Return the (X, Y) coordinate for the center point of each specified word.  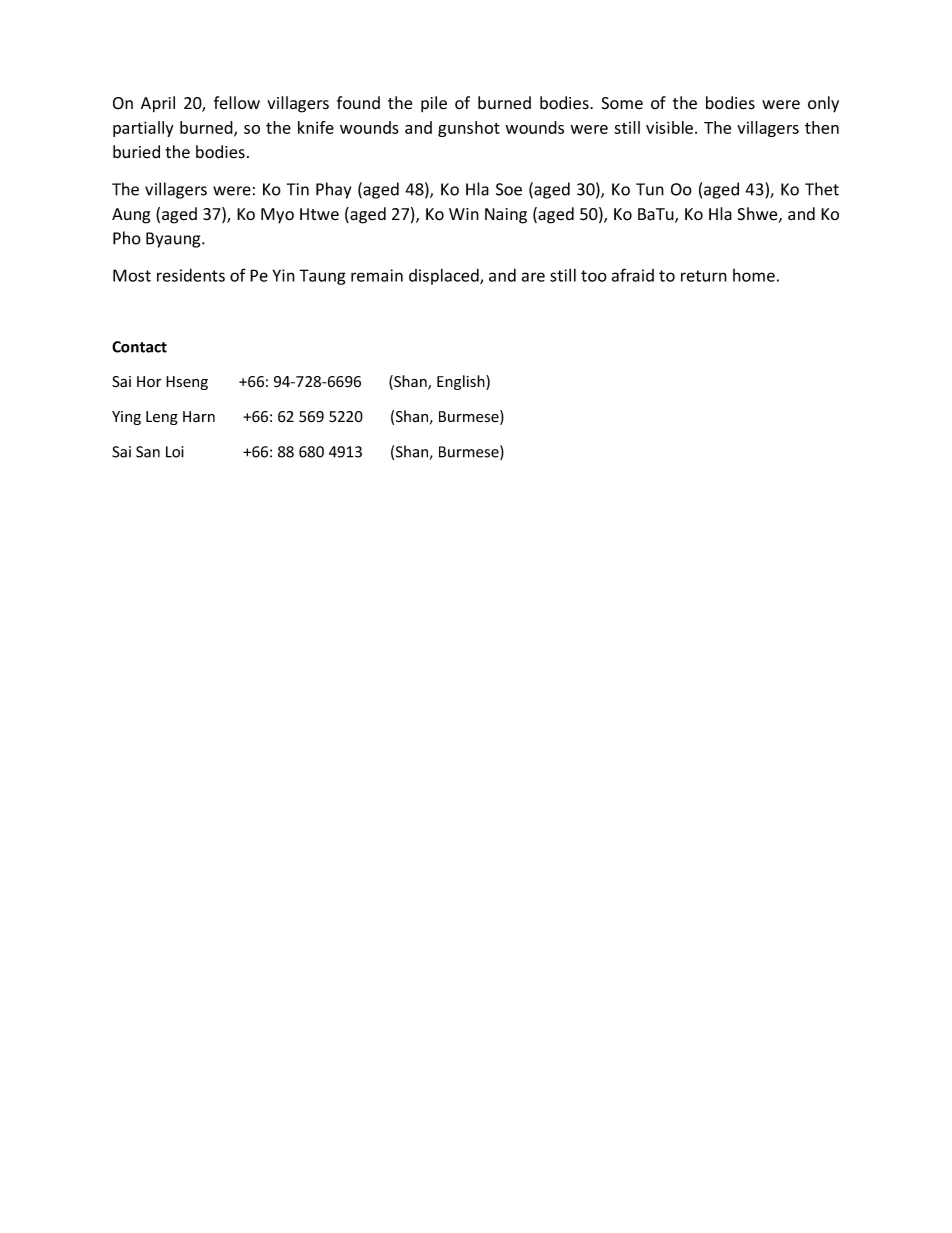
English (462, 382)
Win (464, 214)
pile (434, 104)
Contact (139, 347)
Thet (822, 189)
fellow (237, 103)
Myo (277, 216)
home (754, 275)
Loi (175, 452)
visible (671, 127)
